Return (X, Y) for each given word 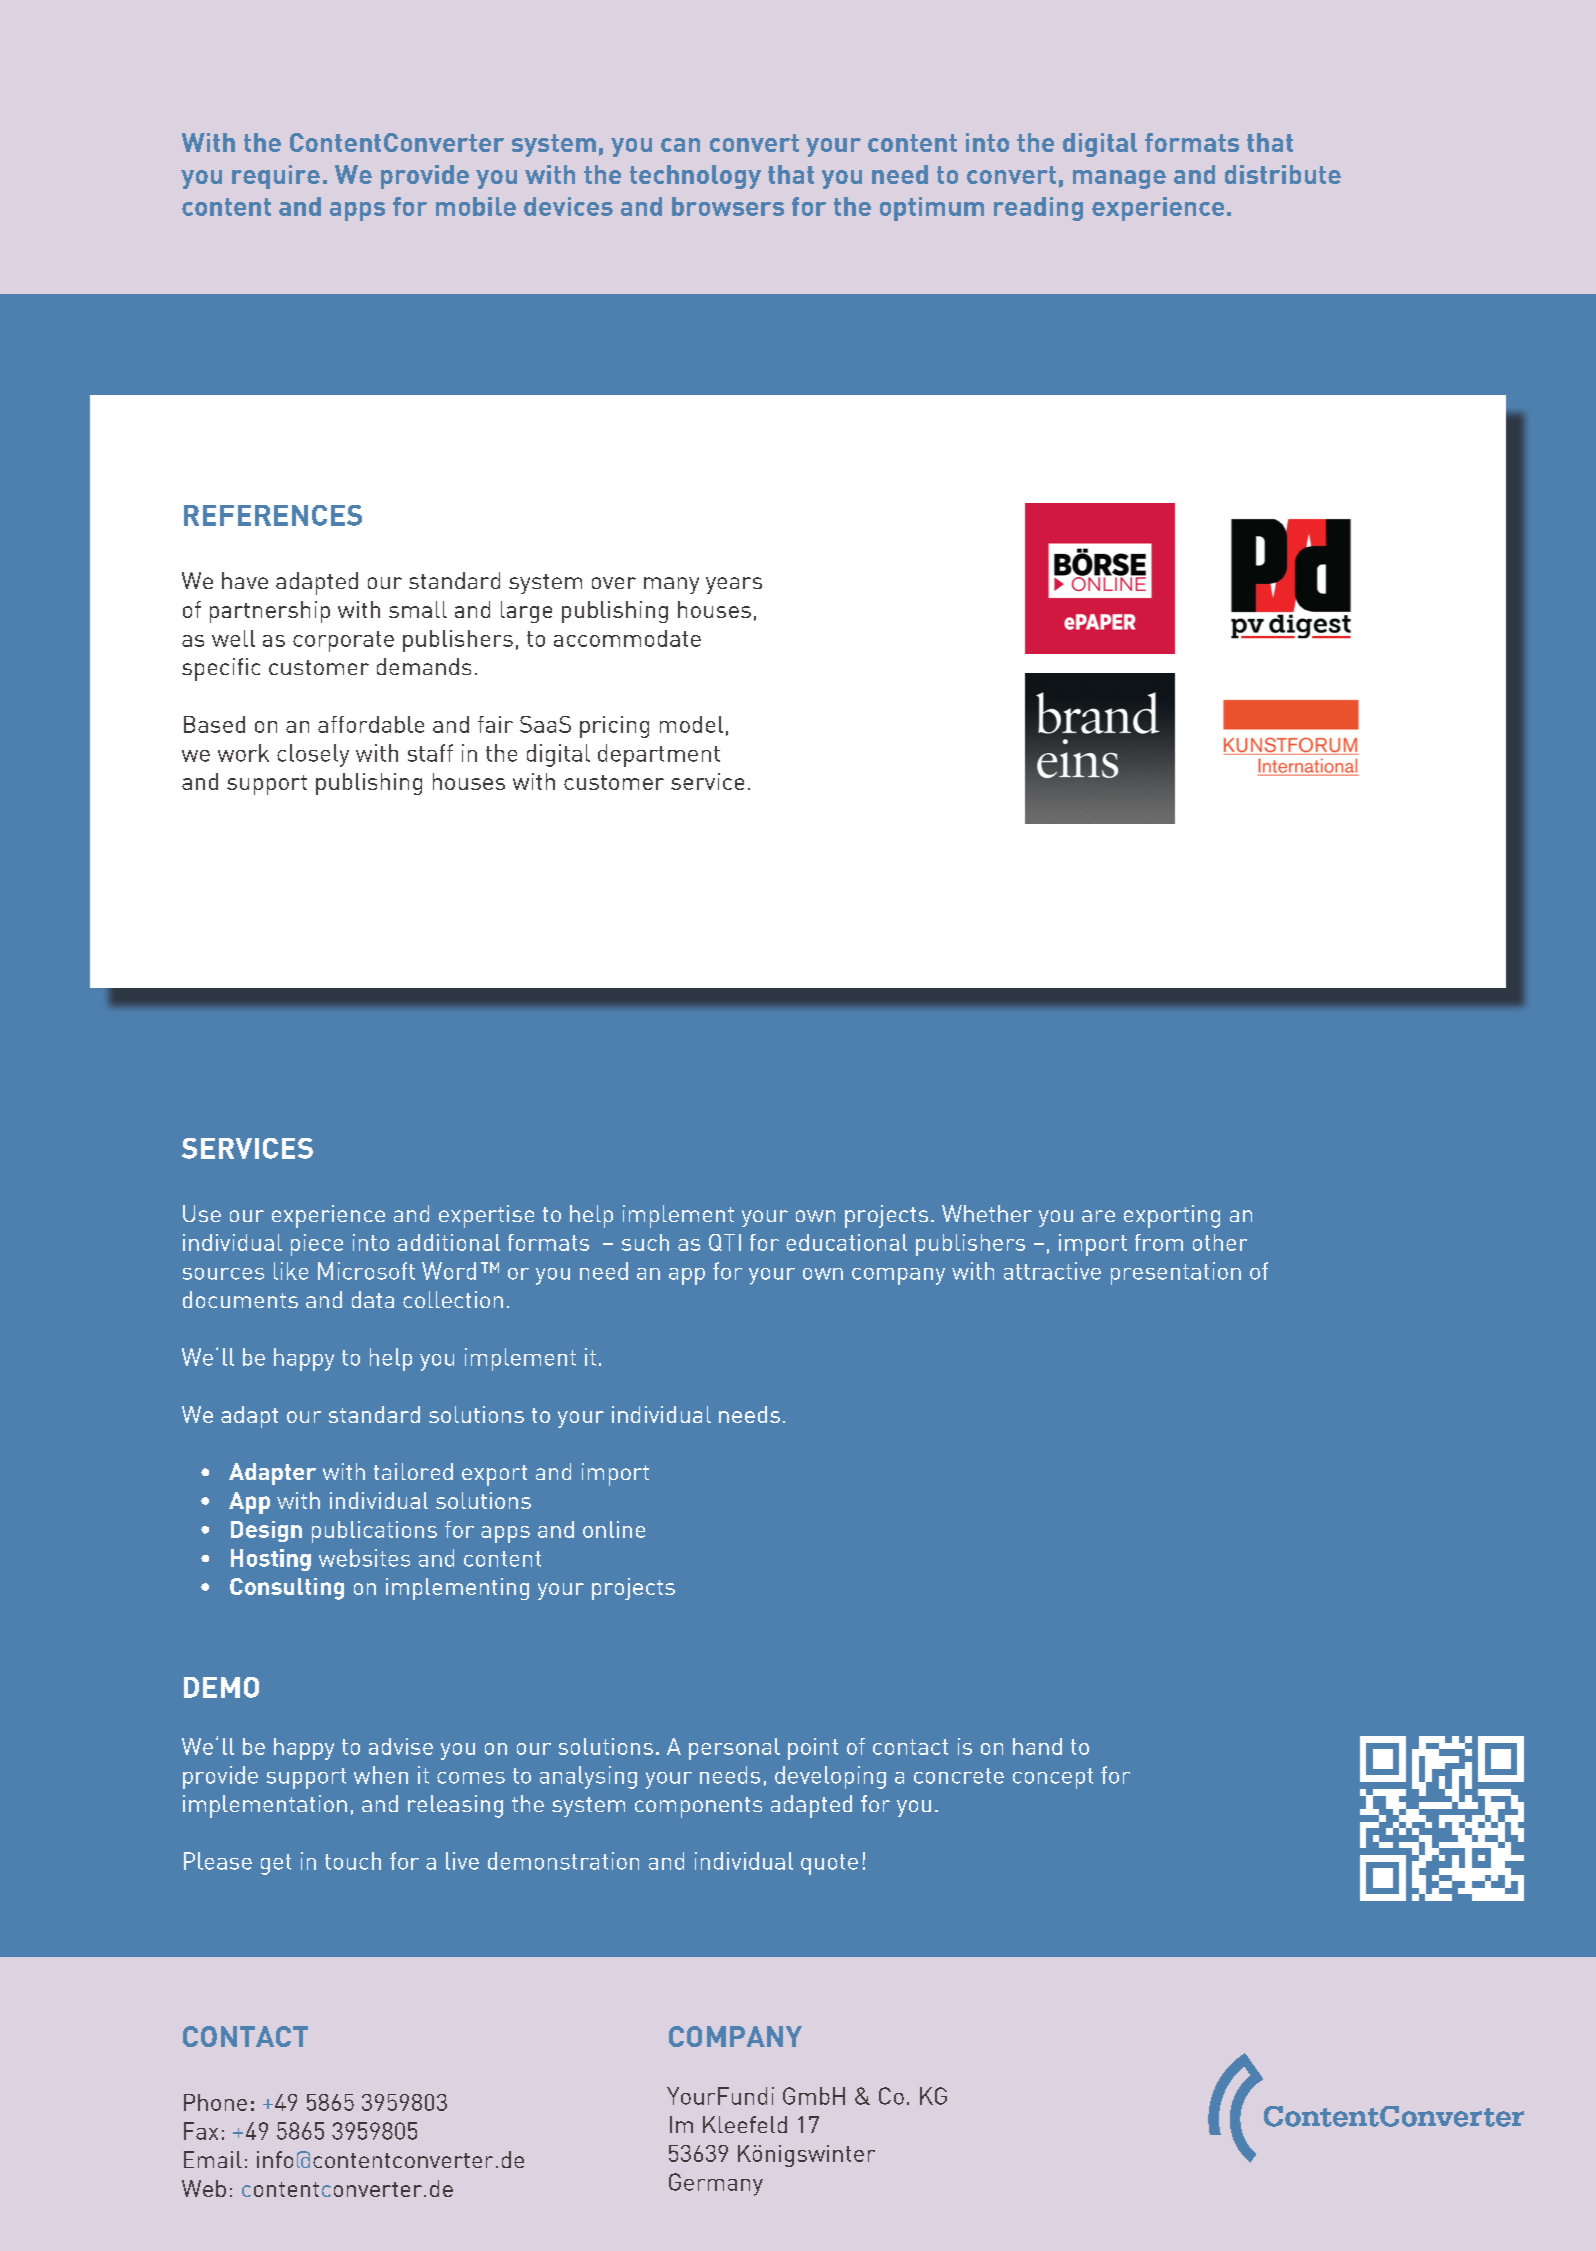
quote (829, 1864)
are (1098, 1216)
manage (1119, 179)
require (276, 177)
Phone (215, 2102)
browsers (728, 206)
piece (317, 1245)
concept (1053, 1778)
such (645, 1242)
